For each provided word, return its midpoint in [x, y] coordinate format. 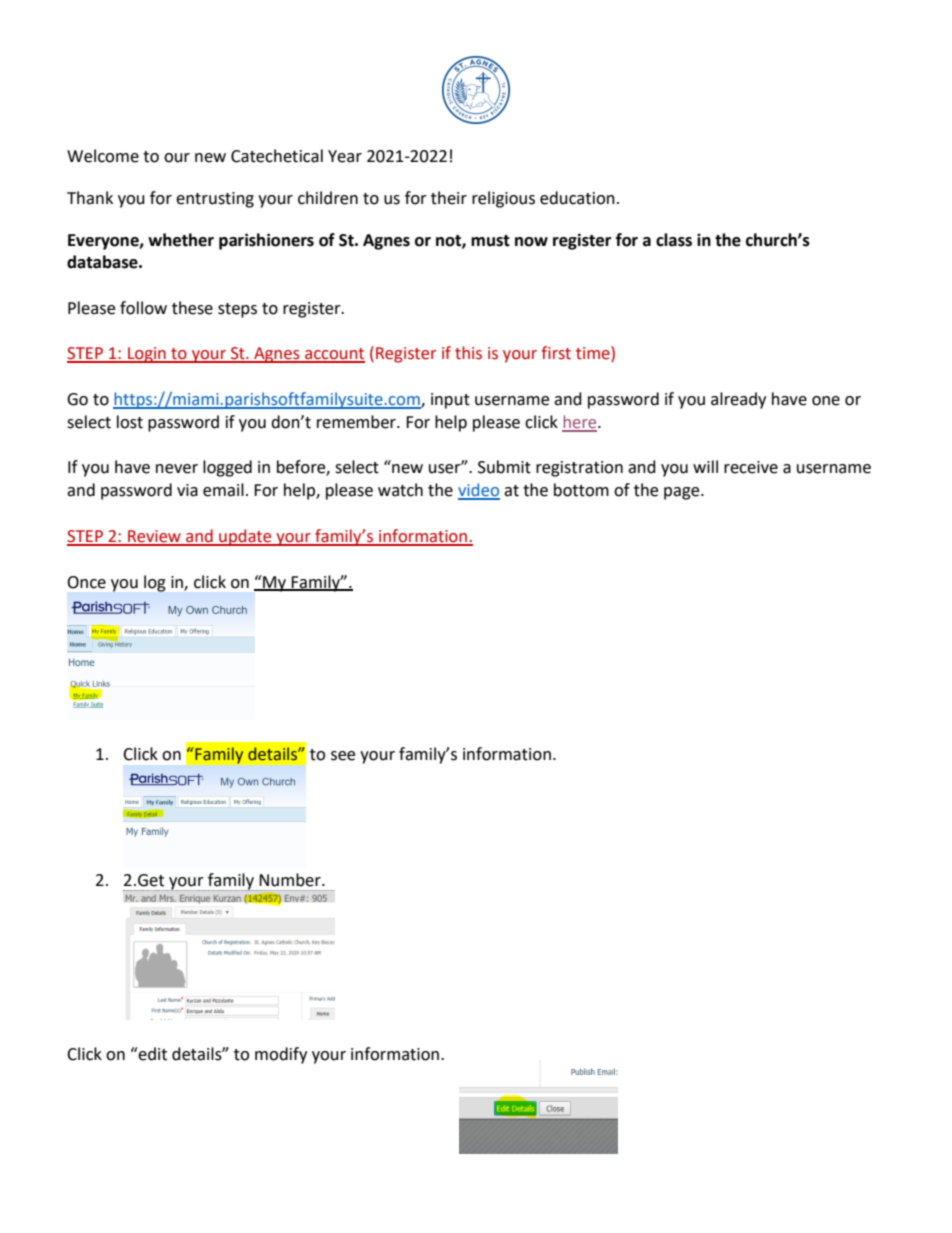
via [187, 490]
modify [281, 1055]
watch [400, 490]
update [245, 537]
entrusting [215, 200]
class [674, 240]
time [594, 354]
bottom [581, 490]
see [343, 756]
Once [86, 582]
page [683, 493]
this [468, 353]
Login [147, 355]
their [449, 198]
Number [291, 880]
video [479, 491]
